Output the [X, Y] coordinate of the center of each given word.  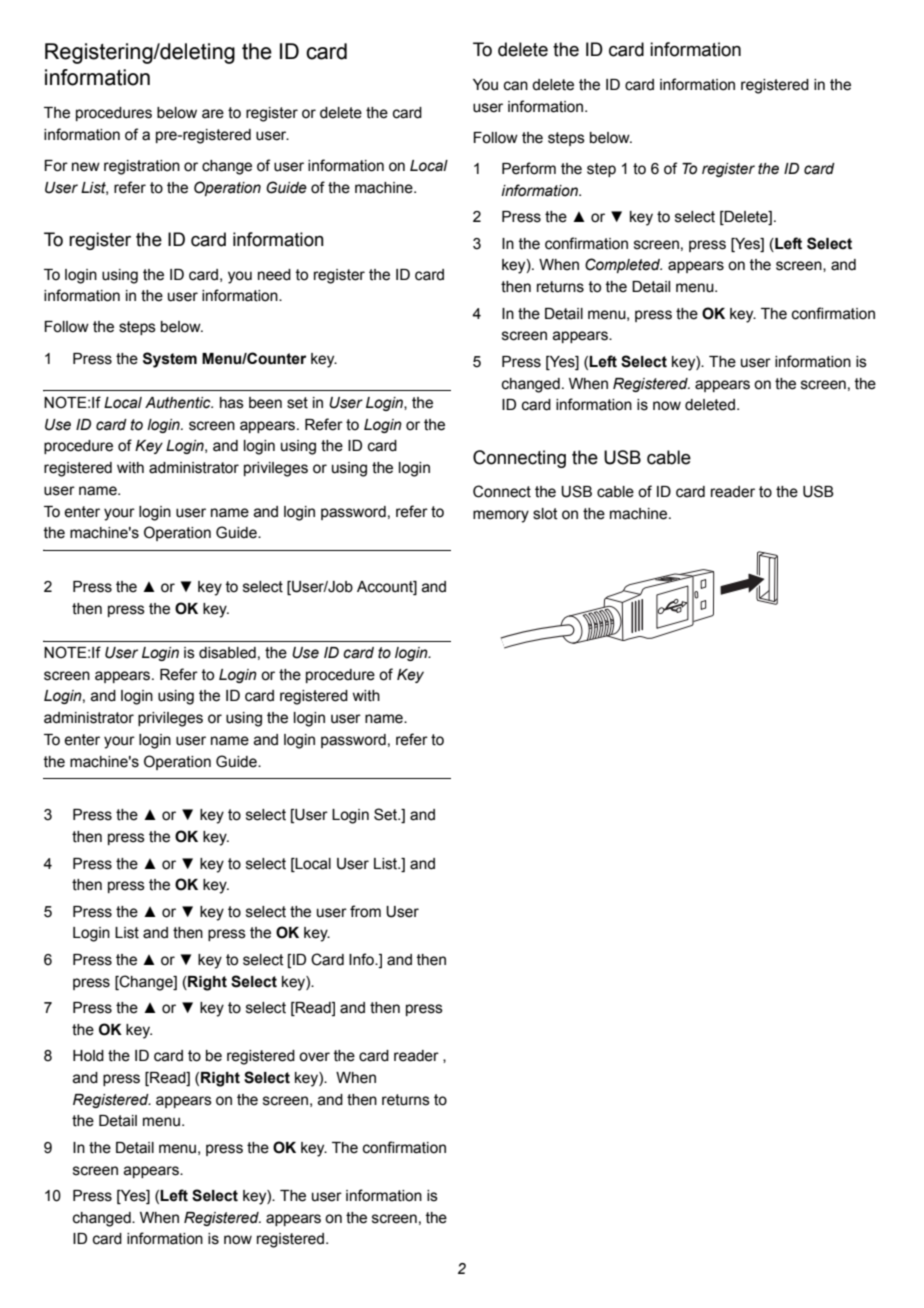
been [265, 403]
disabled [227, 653]
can [516, 86]
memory [501, 516]
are [213, 114]
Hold [88, 1056]
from [365, 911]
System [170, 360]
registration [142, 167]
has [232, 403]
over [314, 1057]
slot [545, 514]
